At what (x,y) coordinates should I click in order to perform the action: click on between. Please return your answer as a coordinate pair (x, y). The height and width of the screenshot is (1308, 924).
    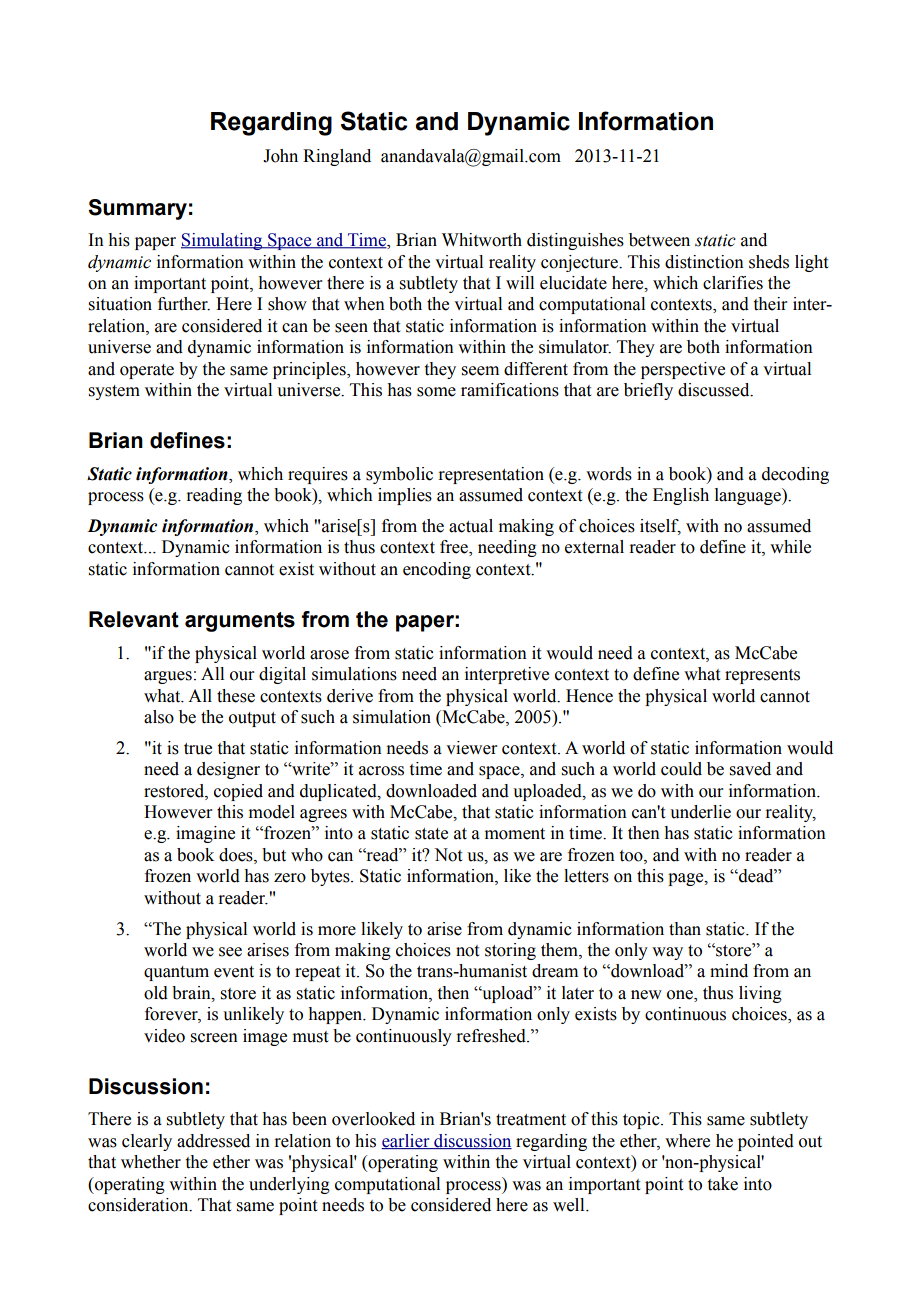
    Looking at the image, I should click on (659, 240).
